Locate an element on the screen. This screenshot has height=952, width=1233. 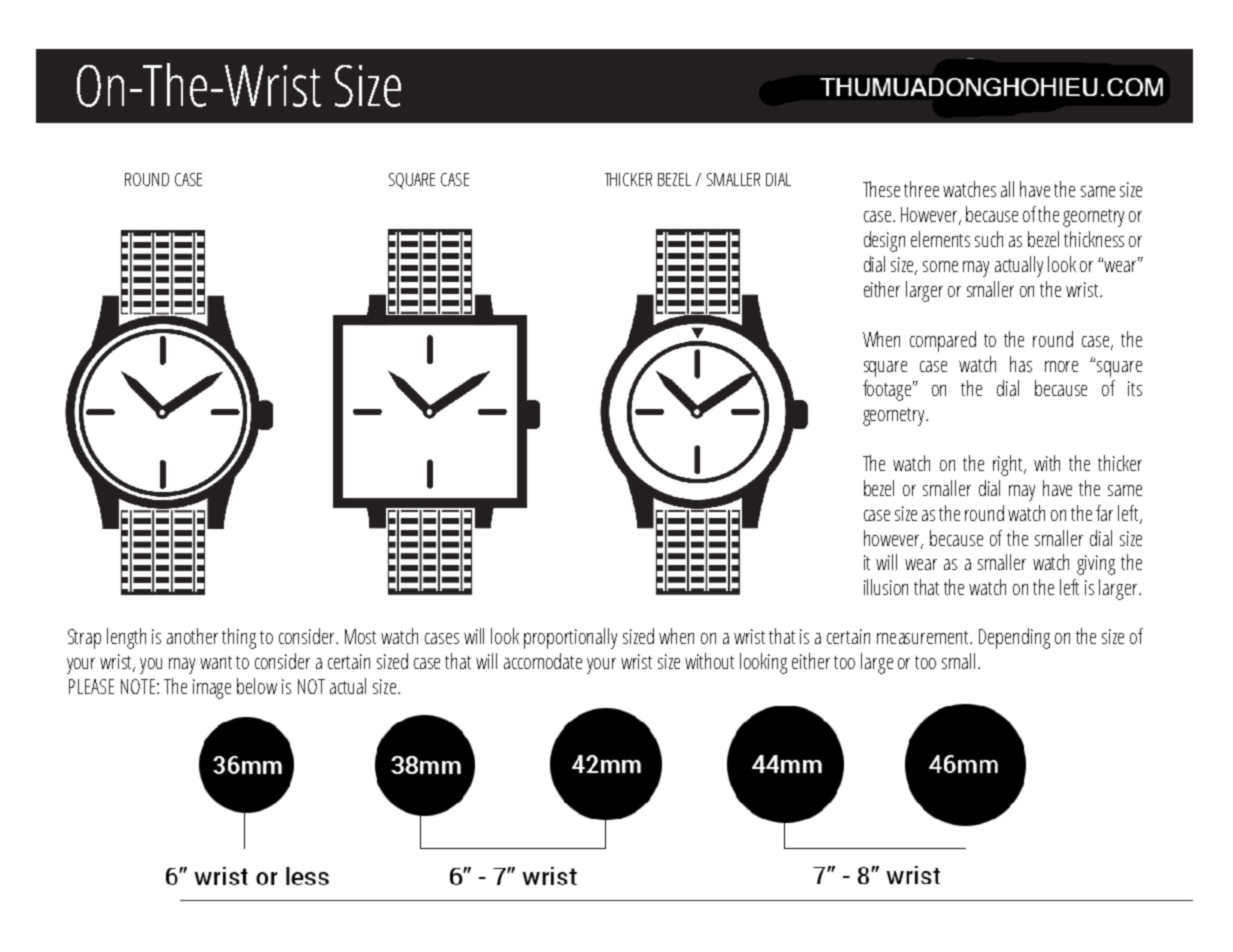
its is located at coordinates (1135, 388).
